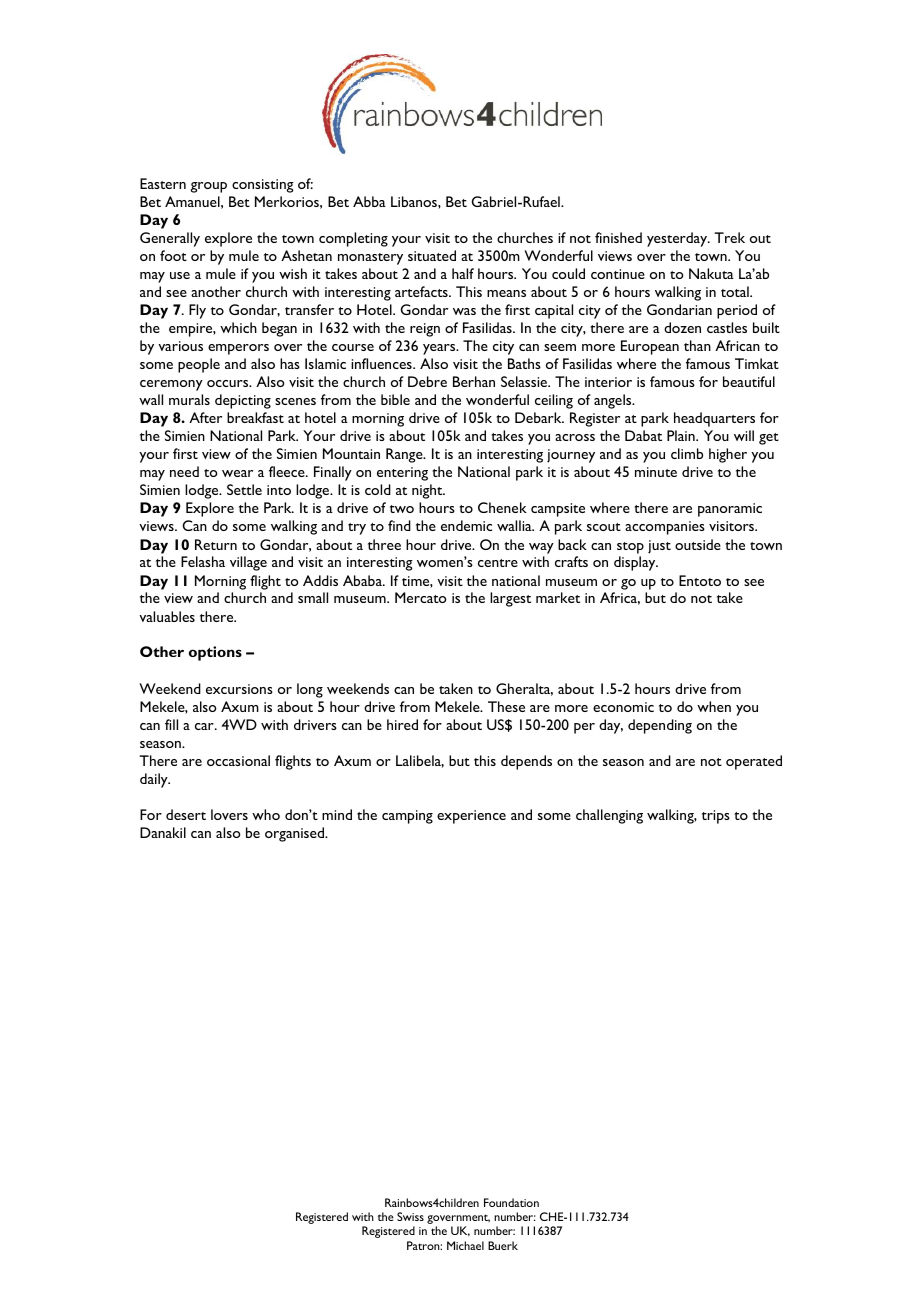 The height and width of the image is (1308, 924). Describe the element at coordinates (239, 689) in the image. I see `excursions` at that location.
